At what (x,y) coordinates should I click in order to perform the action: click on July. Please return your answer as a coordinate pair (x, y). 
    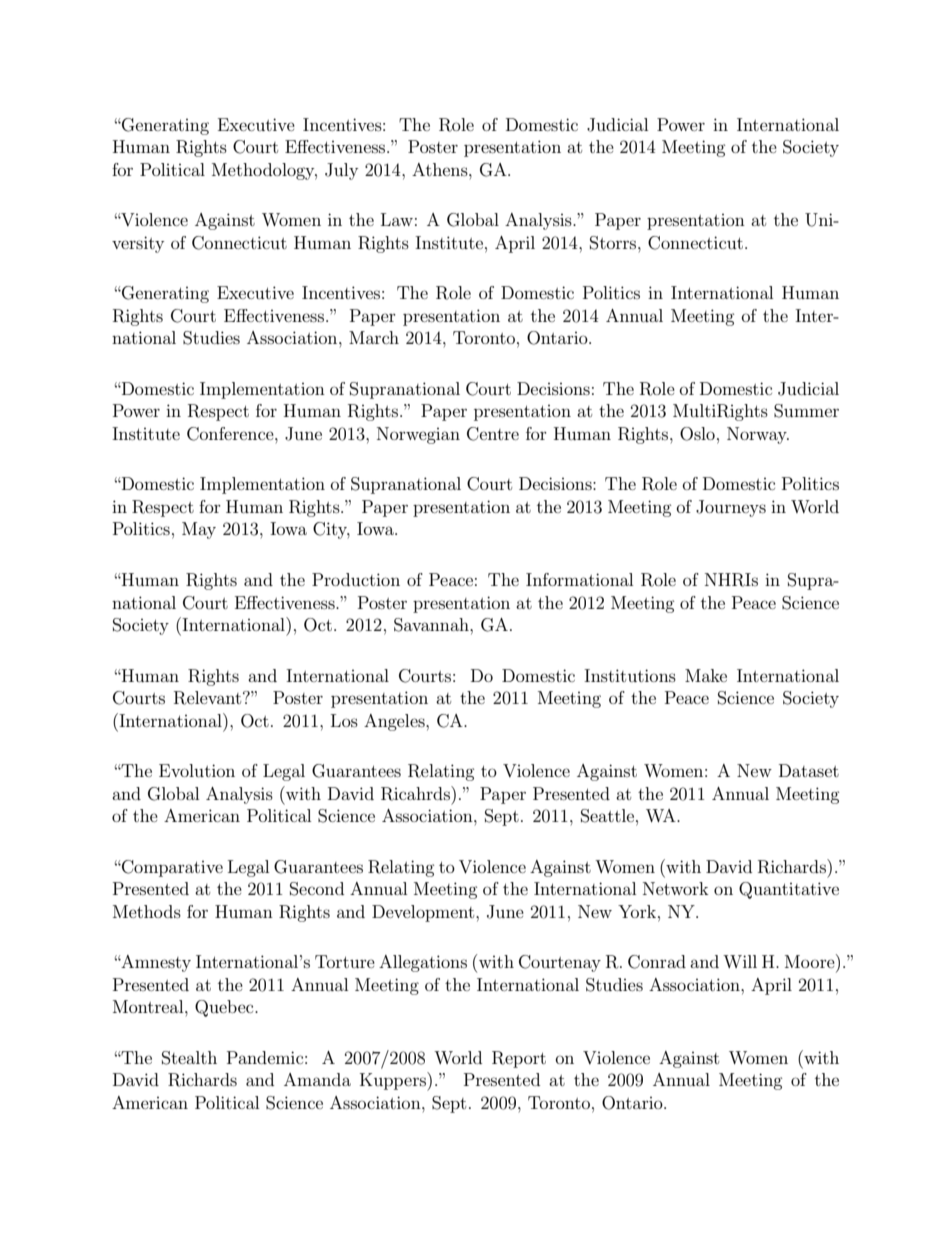
    Looking at the image, I should click on (341, 171).
